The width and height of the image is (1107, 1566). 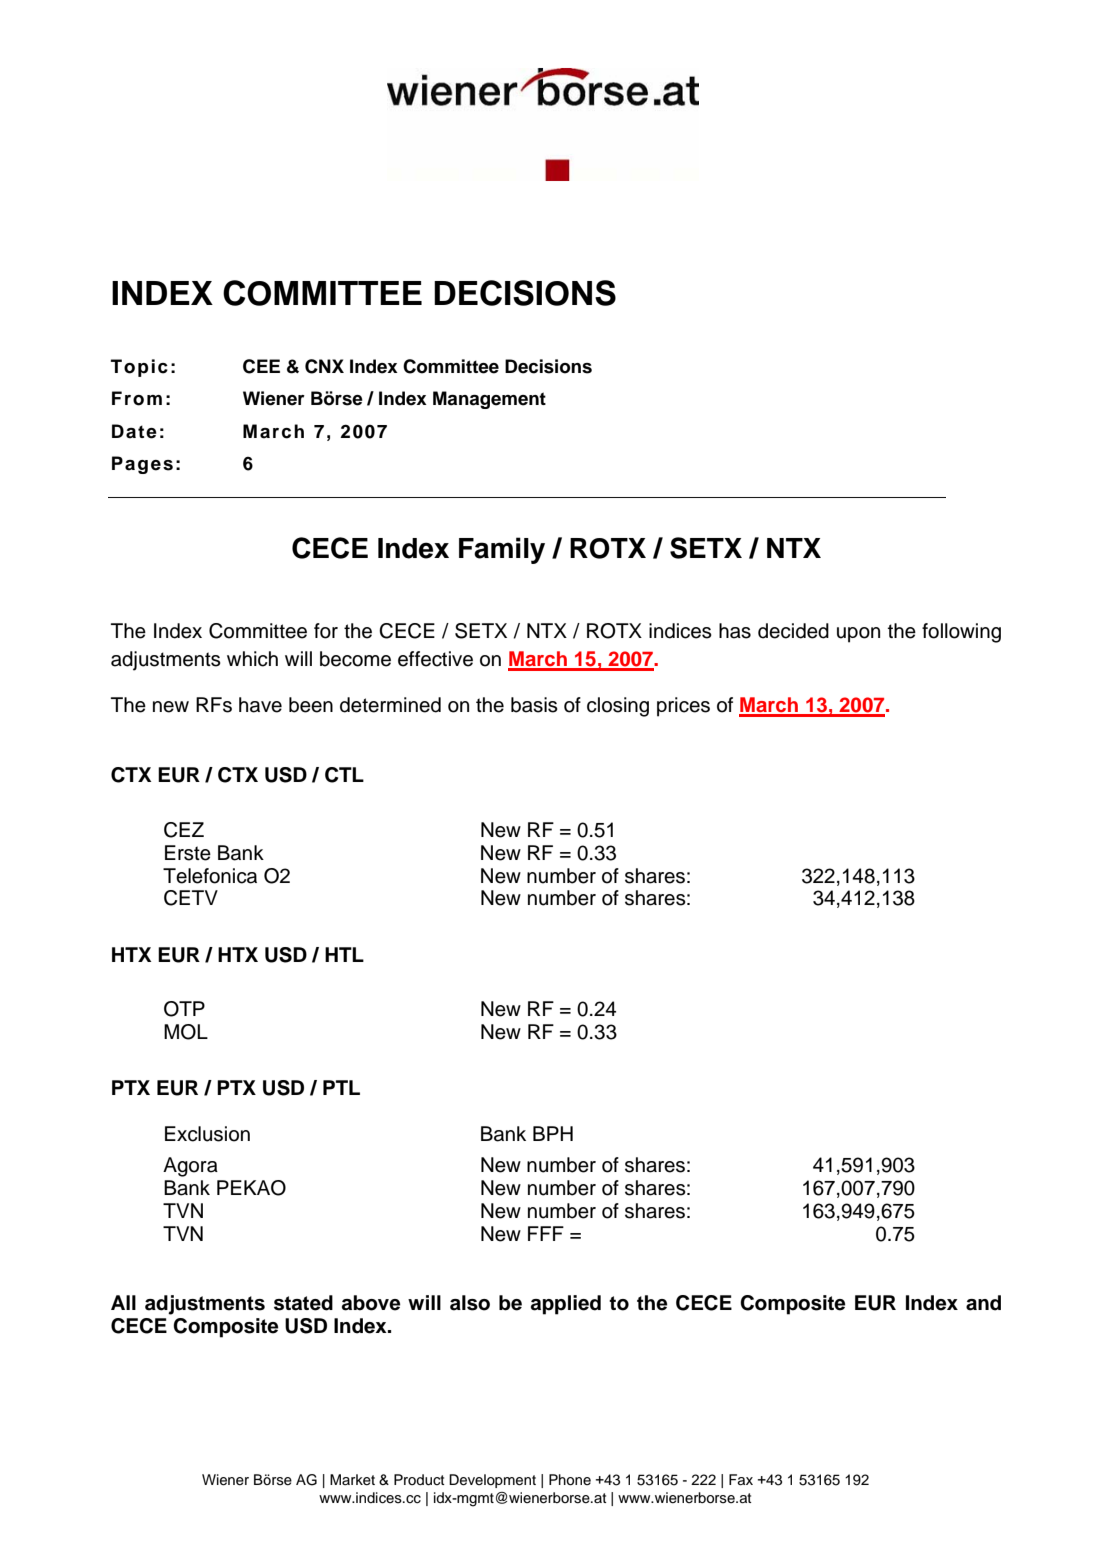 I want to click on Fax, so click(x=741, y=1479).
